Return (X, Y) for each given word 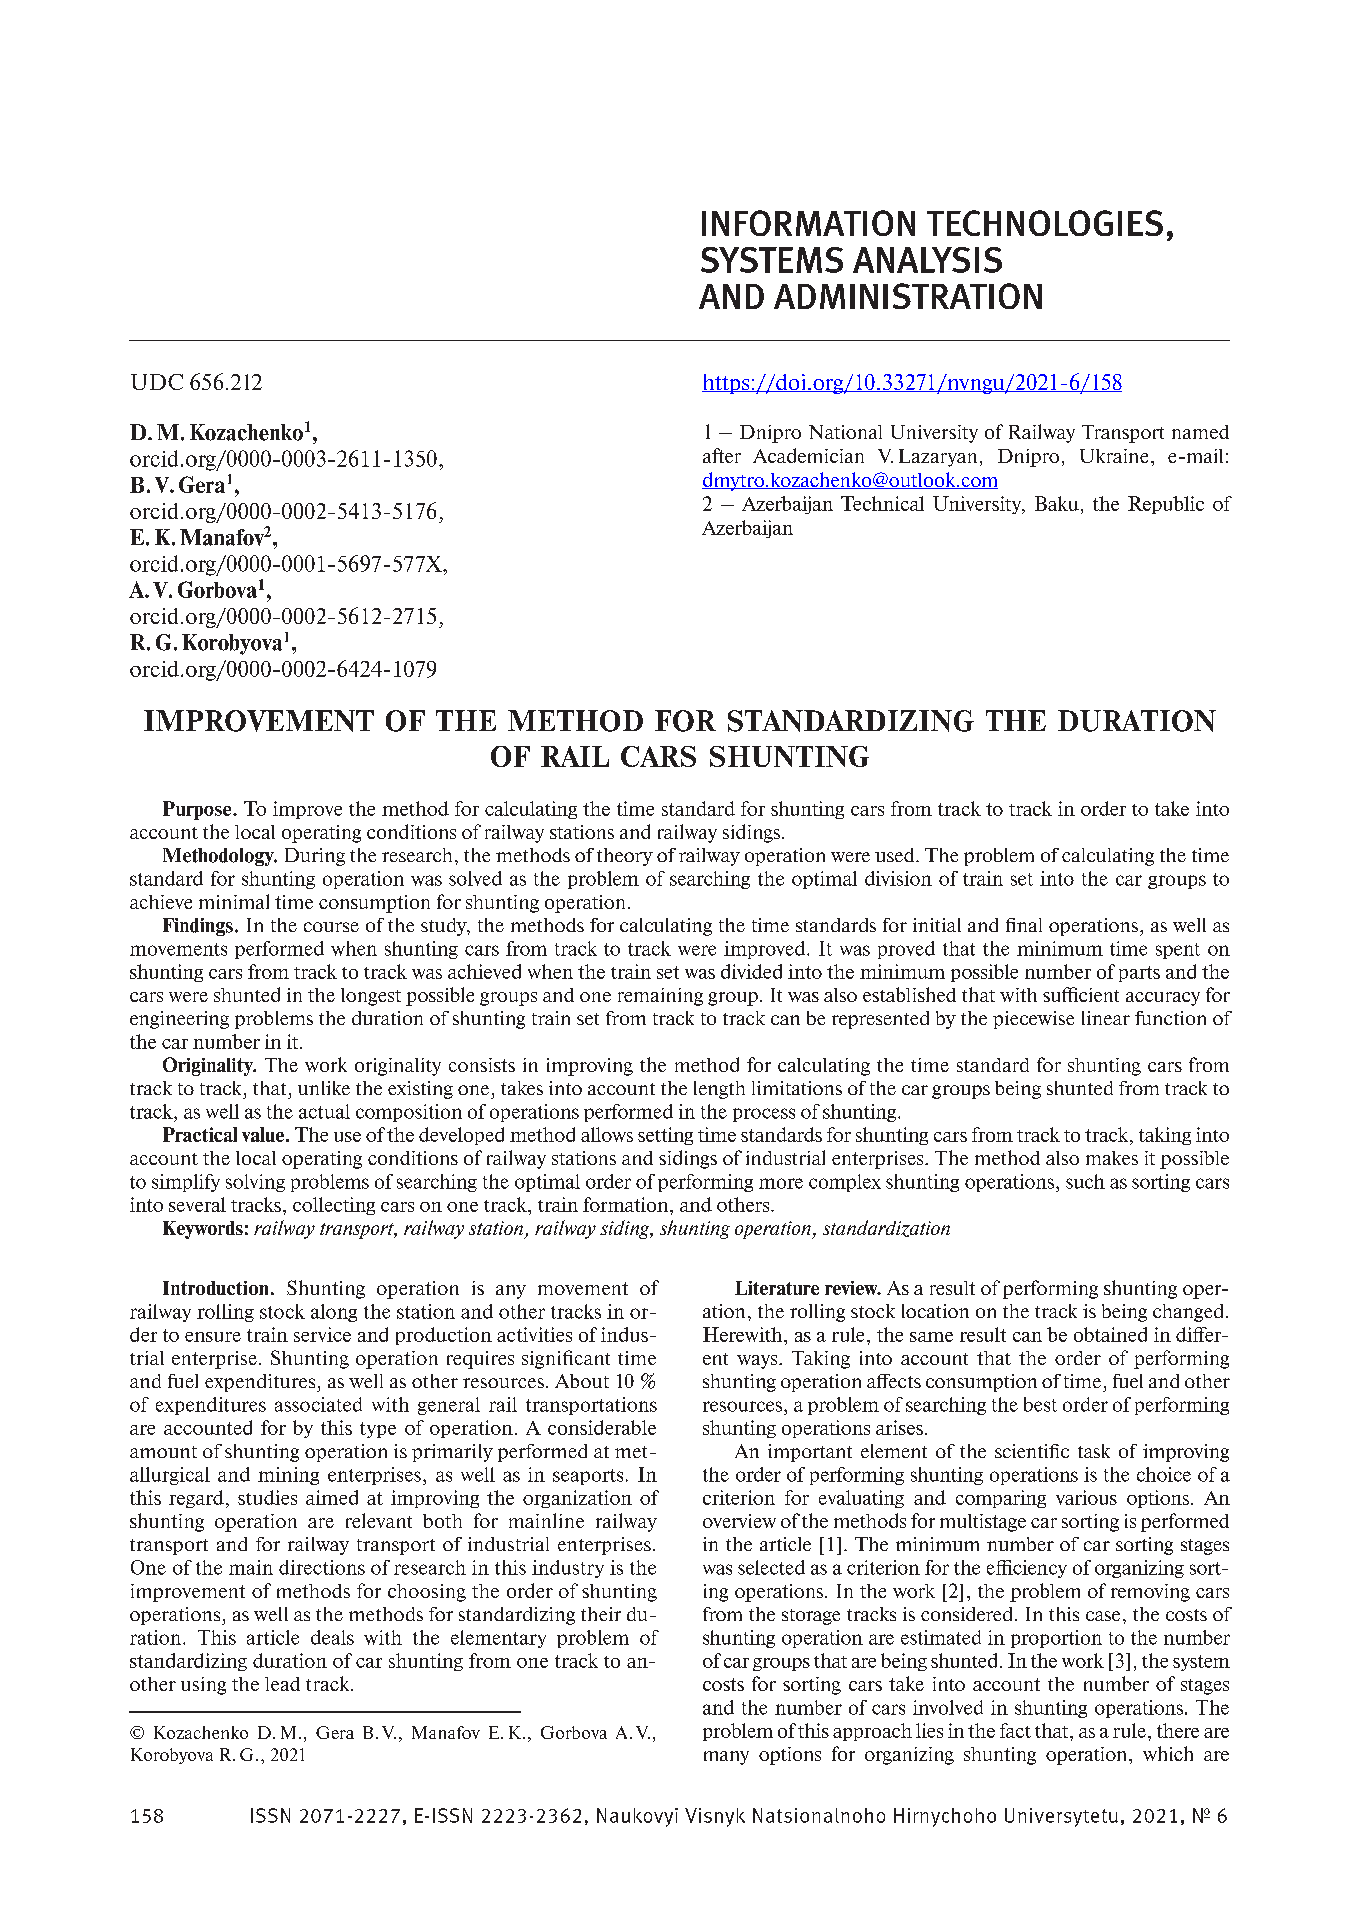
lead (282, 1684)
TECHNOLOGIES (1045, 223)
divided (751, 971)
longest (371, 997)
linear (1106, 1018)
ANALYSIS (927, 260)
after (722, 455)
